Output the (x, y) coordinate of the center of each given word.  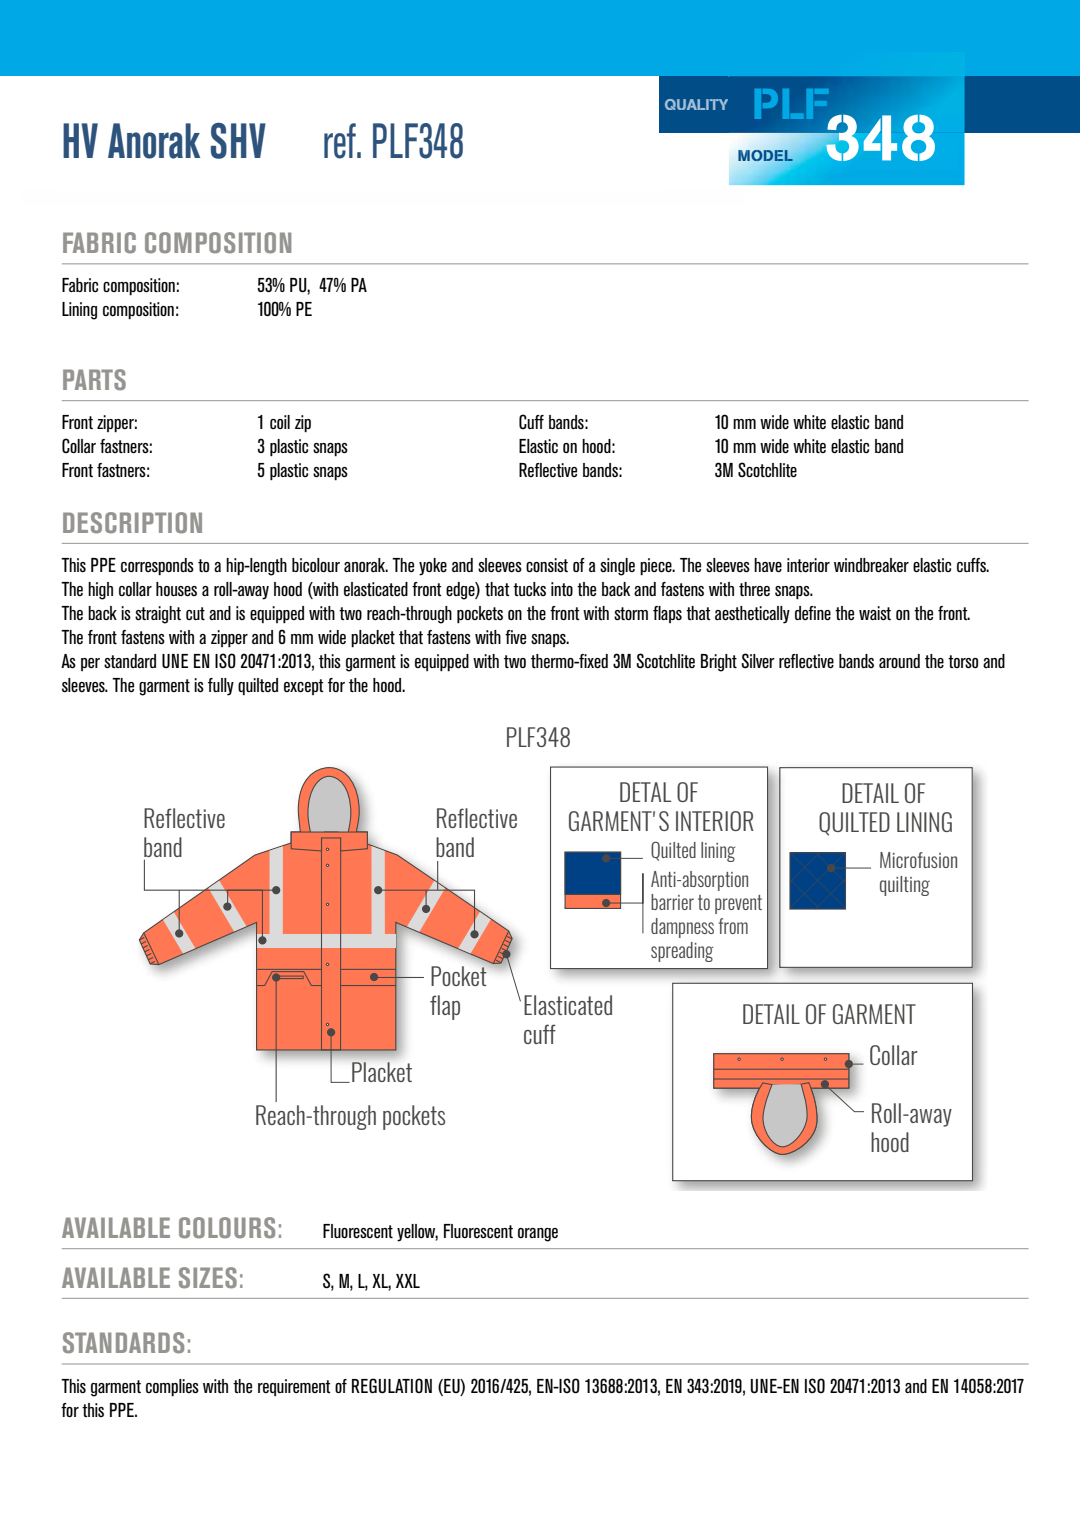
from (733, 926)
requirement (294, 1387)
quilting (905, 886)
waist (875, 613)
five (515, 637)
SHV (238, 140)
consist (547, 565)
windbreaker (871, 565)
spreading (682, 952)
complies (172, 1387)
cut (195, 613)
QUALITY (696, 104)
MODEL (765, 155)
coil (280, 422)
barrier (672, 902)
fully (221, 687)
